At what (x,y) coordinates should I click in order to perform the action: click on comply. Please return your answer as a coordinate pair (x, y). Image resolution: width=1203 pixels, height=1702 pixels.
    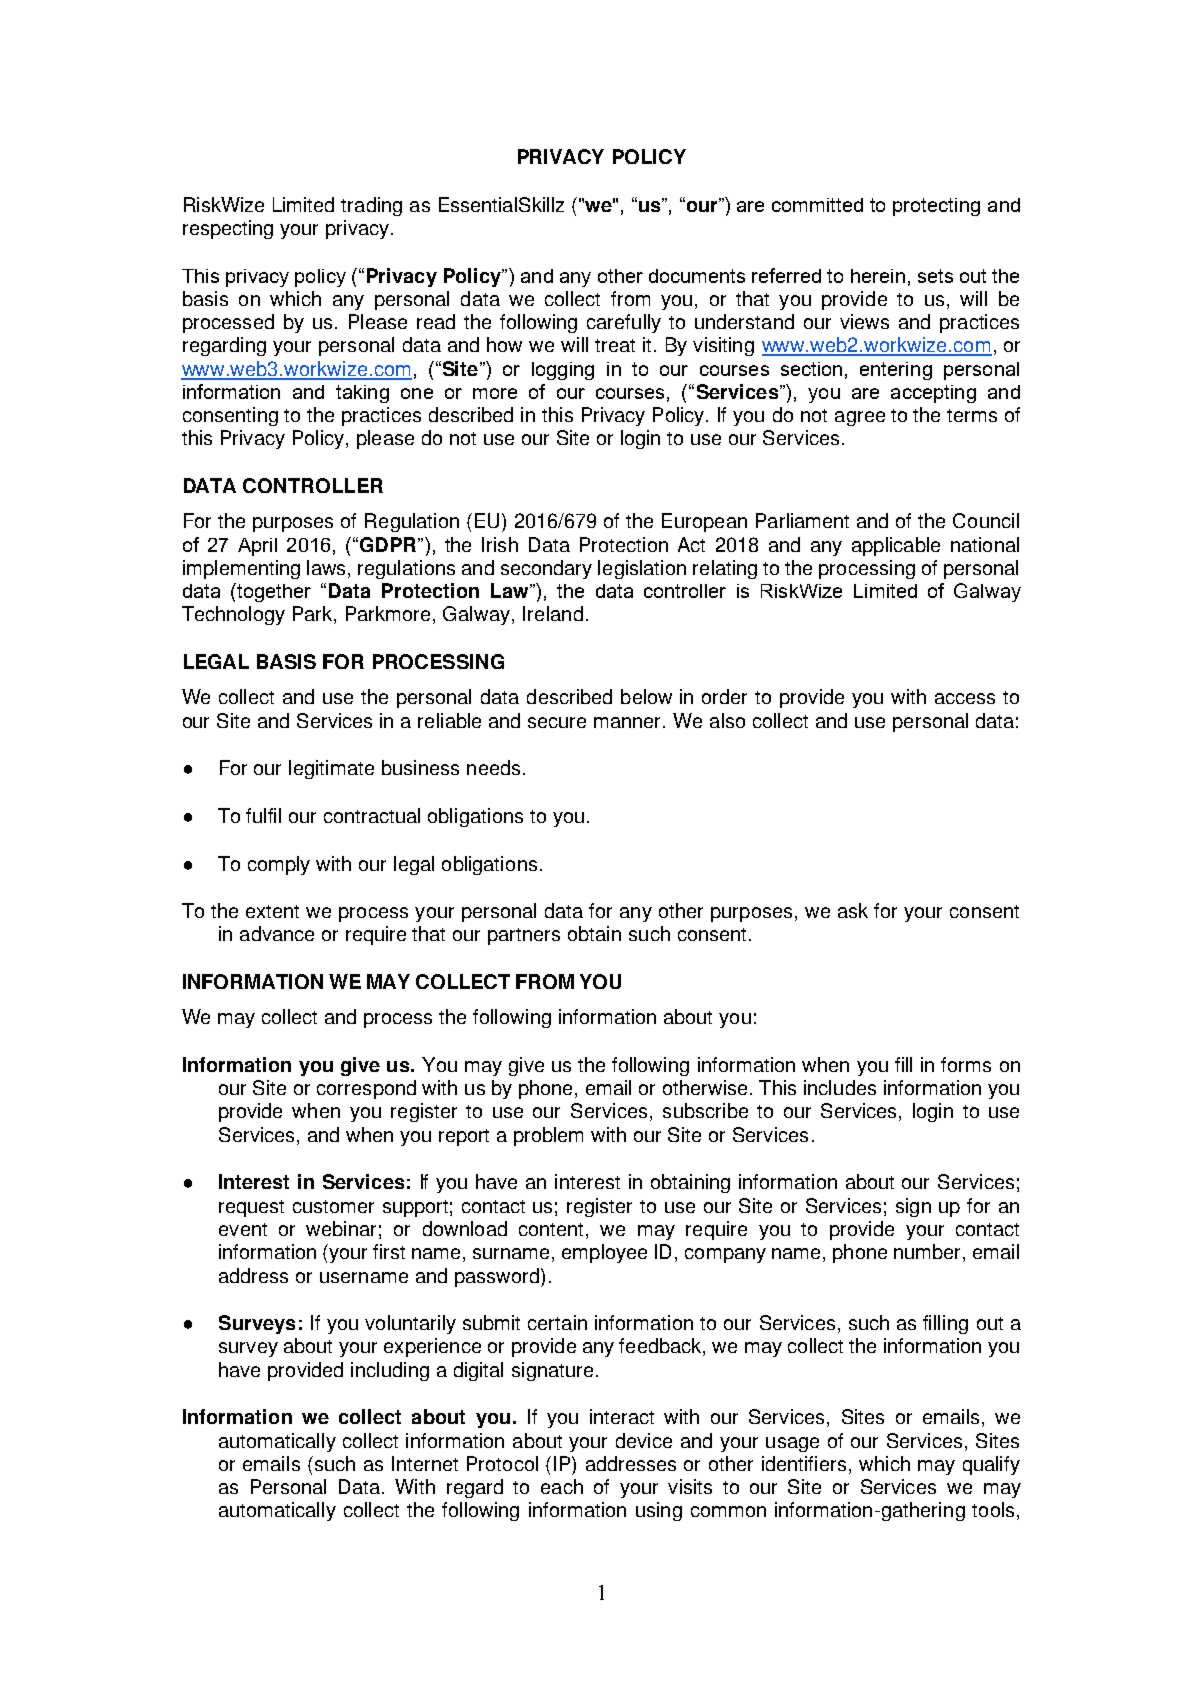
    Looking at the image, I should click on (279, 865).
